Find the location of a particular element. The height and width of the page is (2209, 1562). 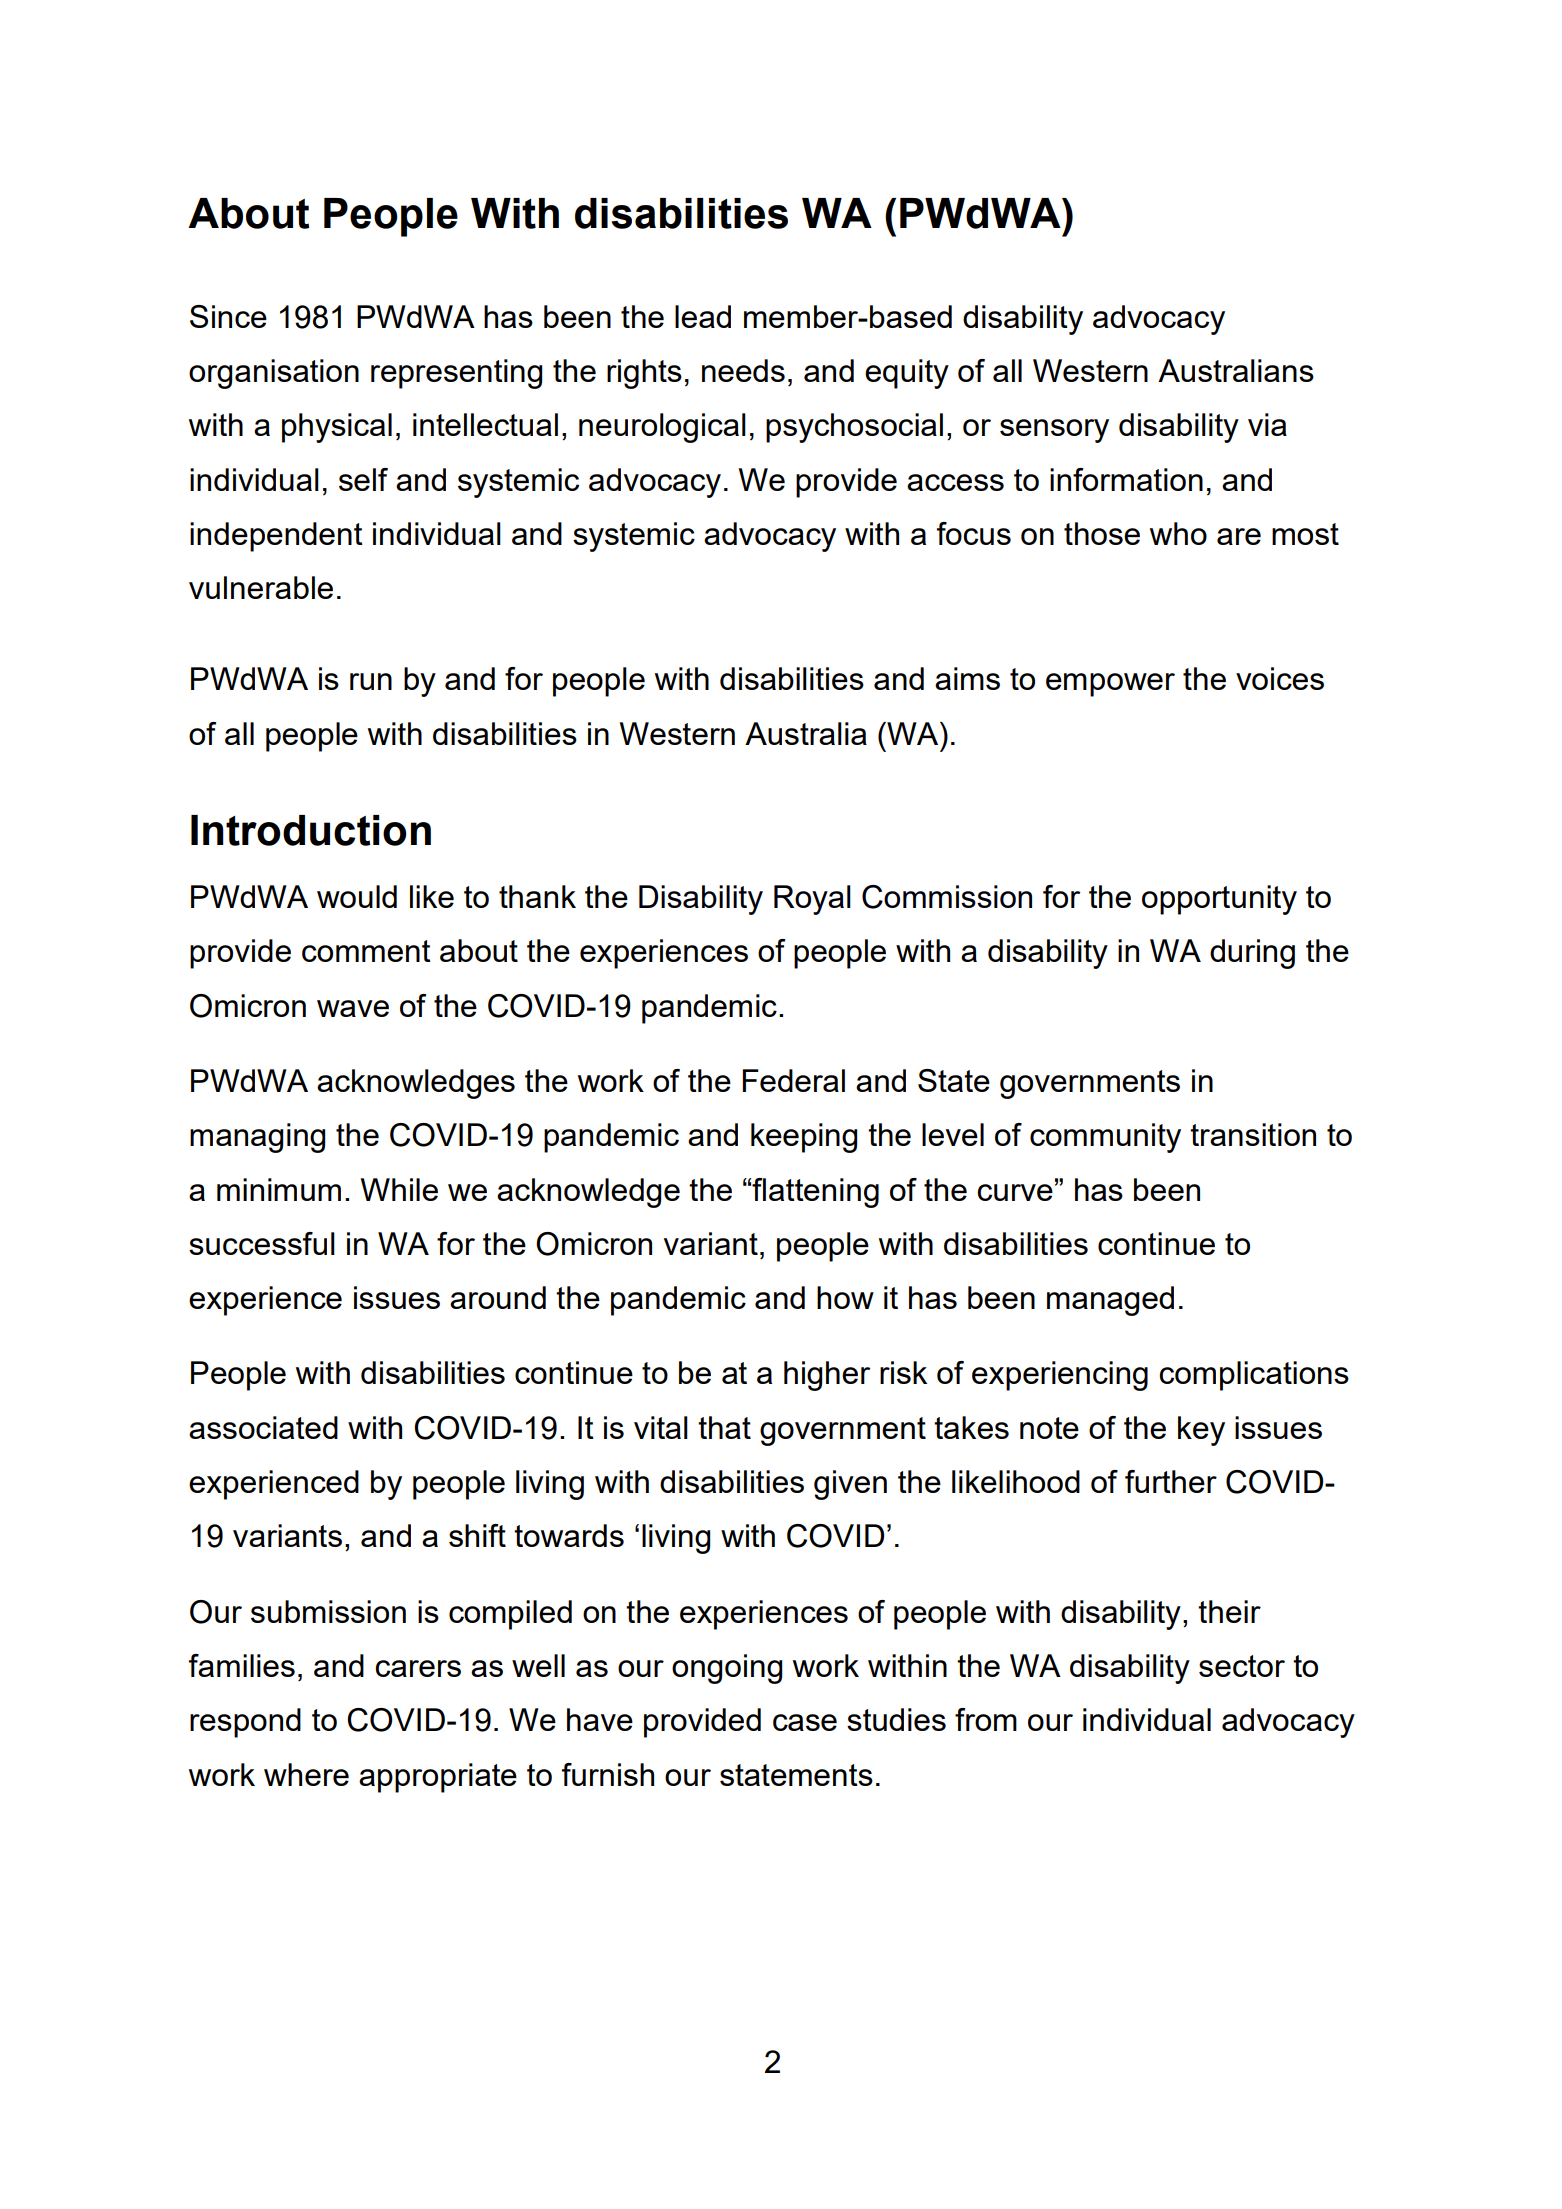

organisation is located at coordinates (274, 374).
